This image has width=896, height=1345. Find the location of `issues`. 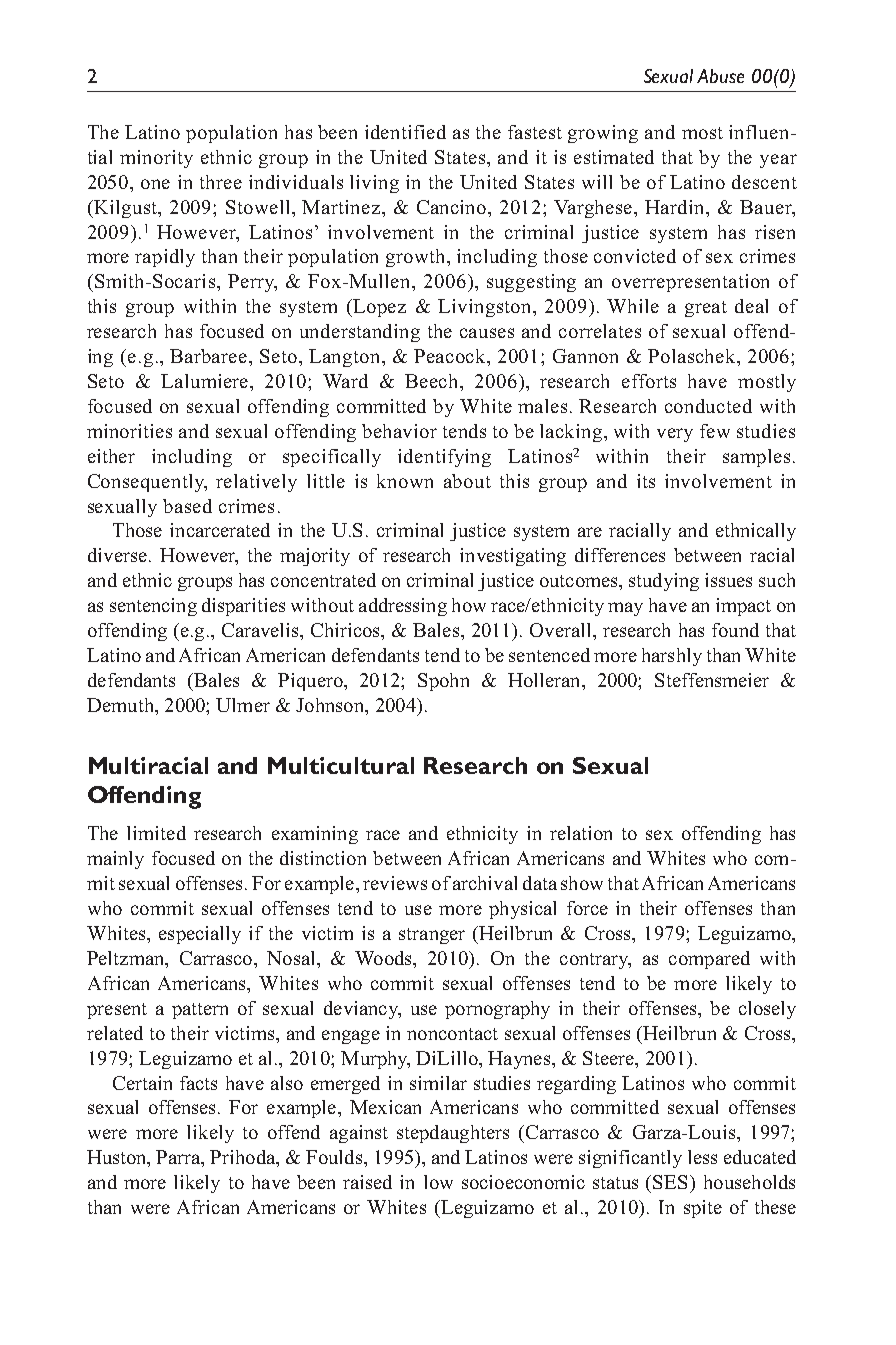

issues is located at coordinates (728, 580).
